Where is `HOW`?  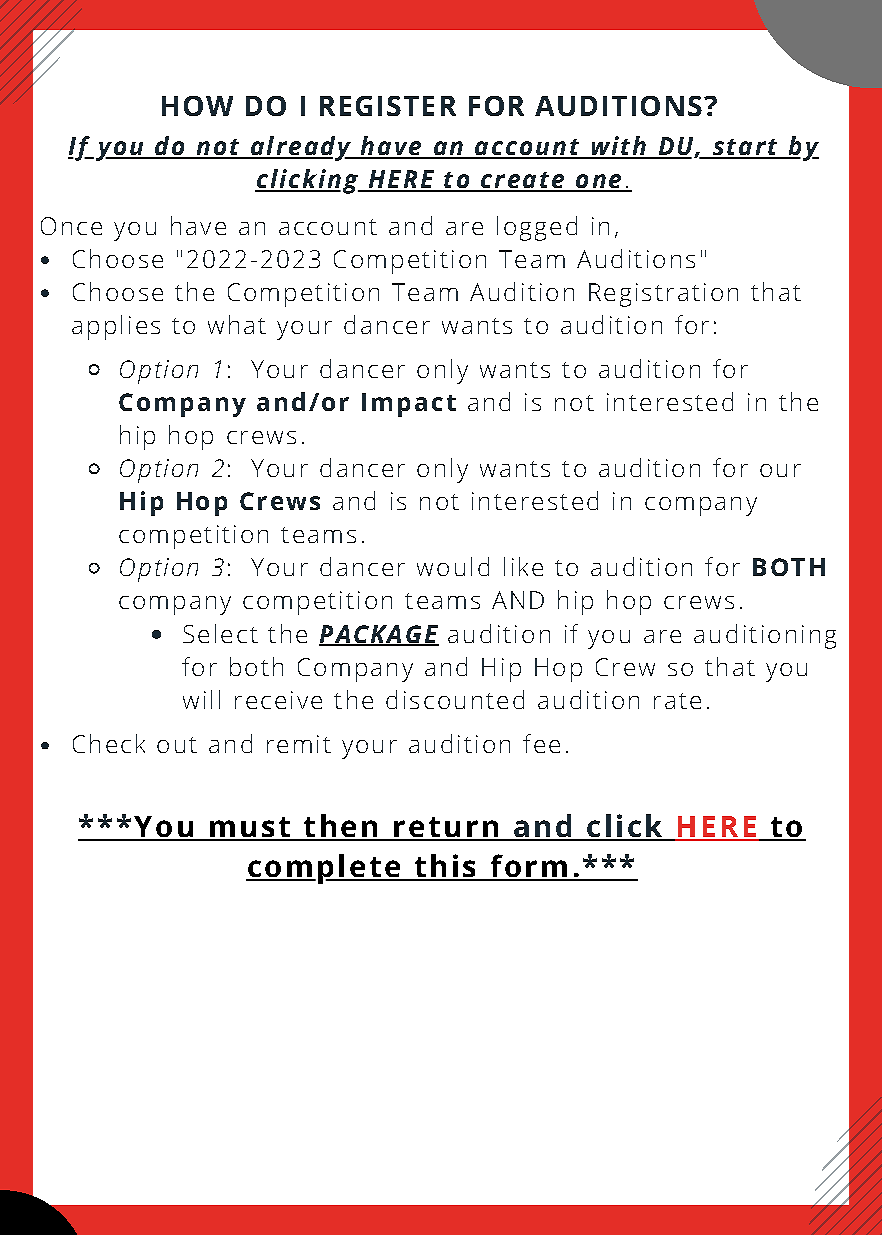
HOW is located at coordinates (197, 106).
